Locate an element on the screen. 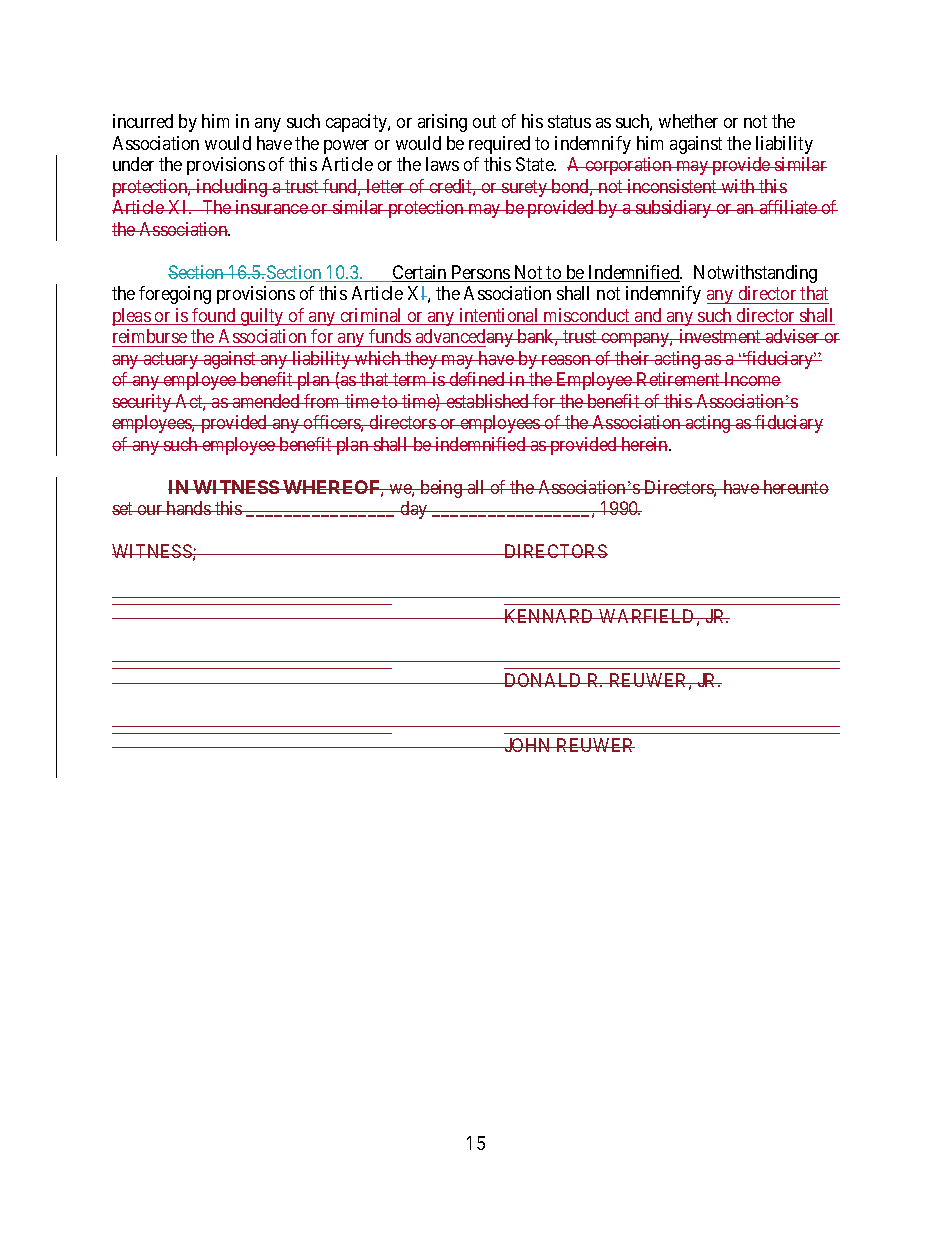 This screenshot has height=1233, width=952. found is located at coordinates (214, 316).
